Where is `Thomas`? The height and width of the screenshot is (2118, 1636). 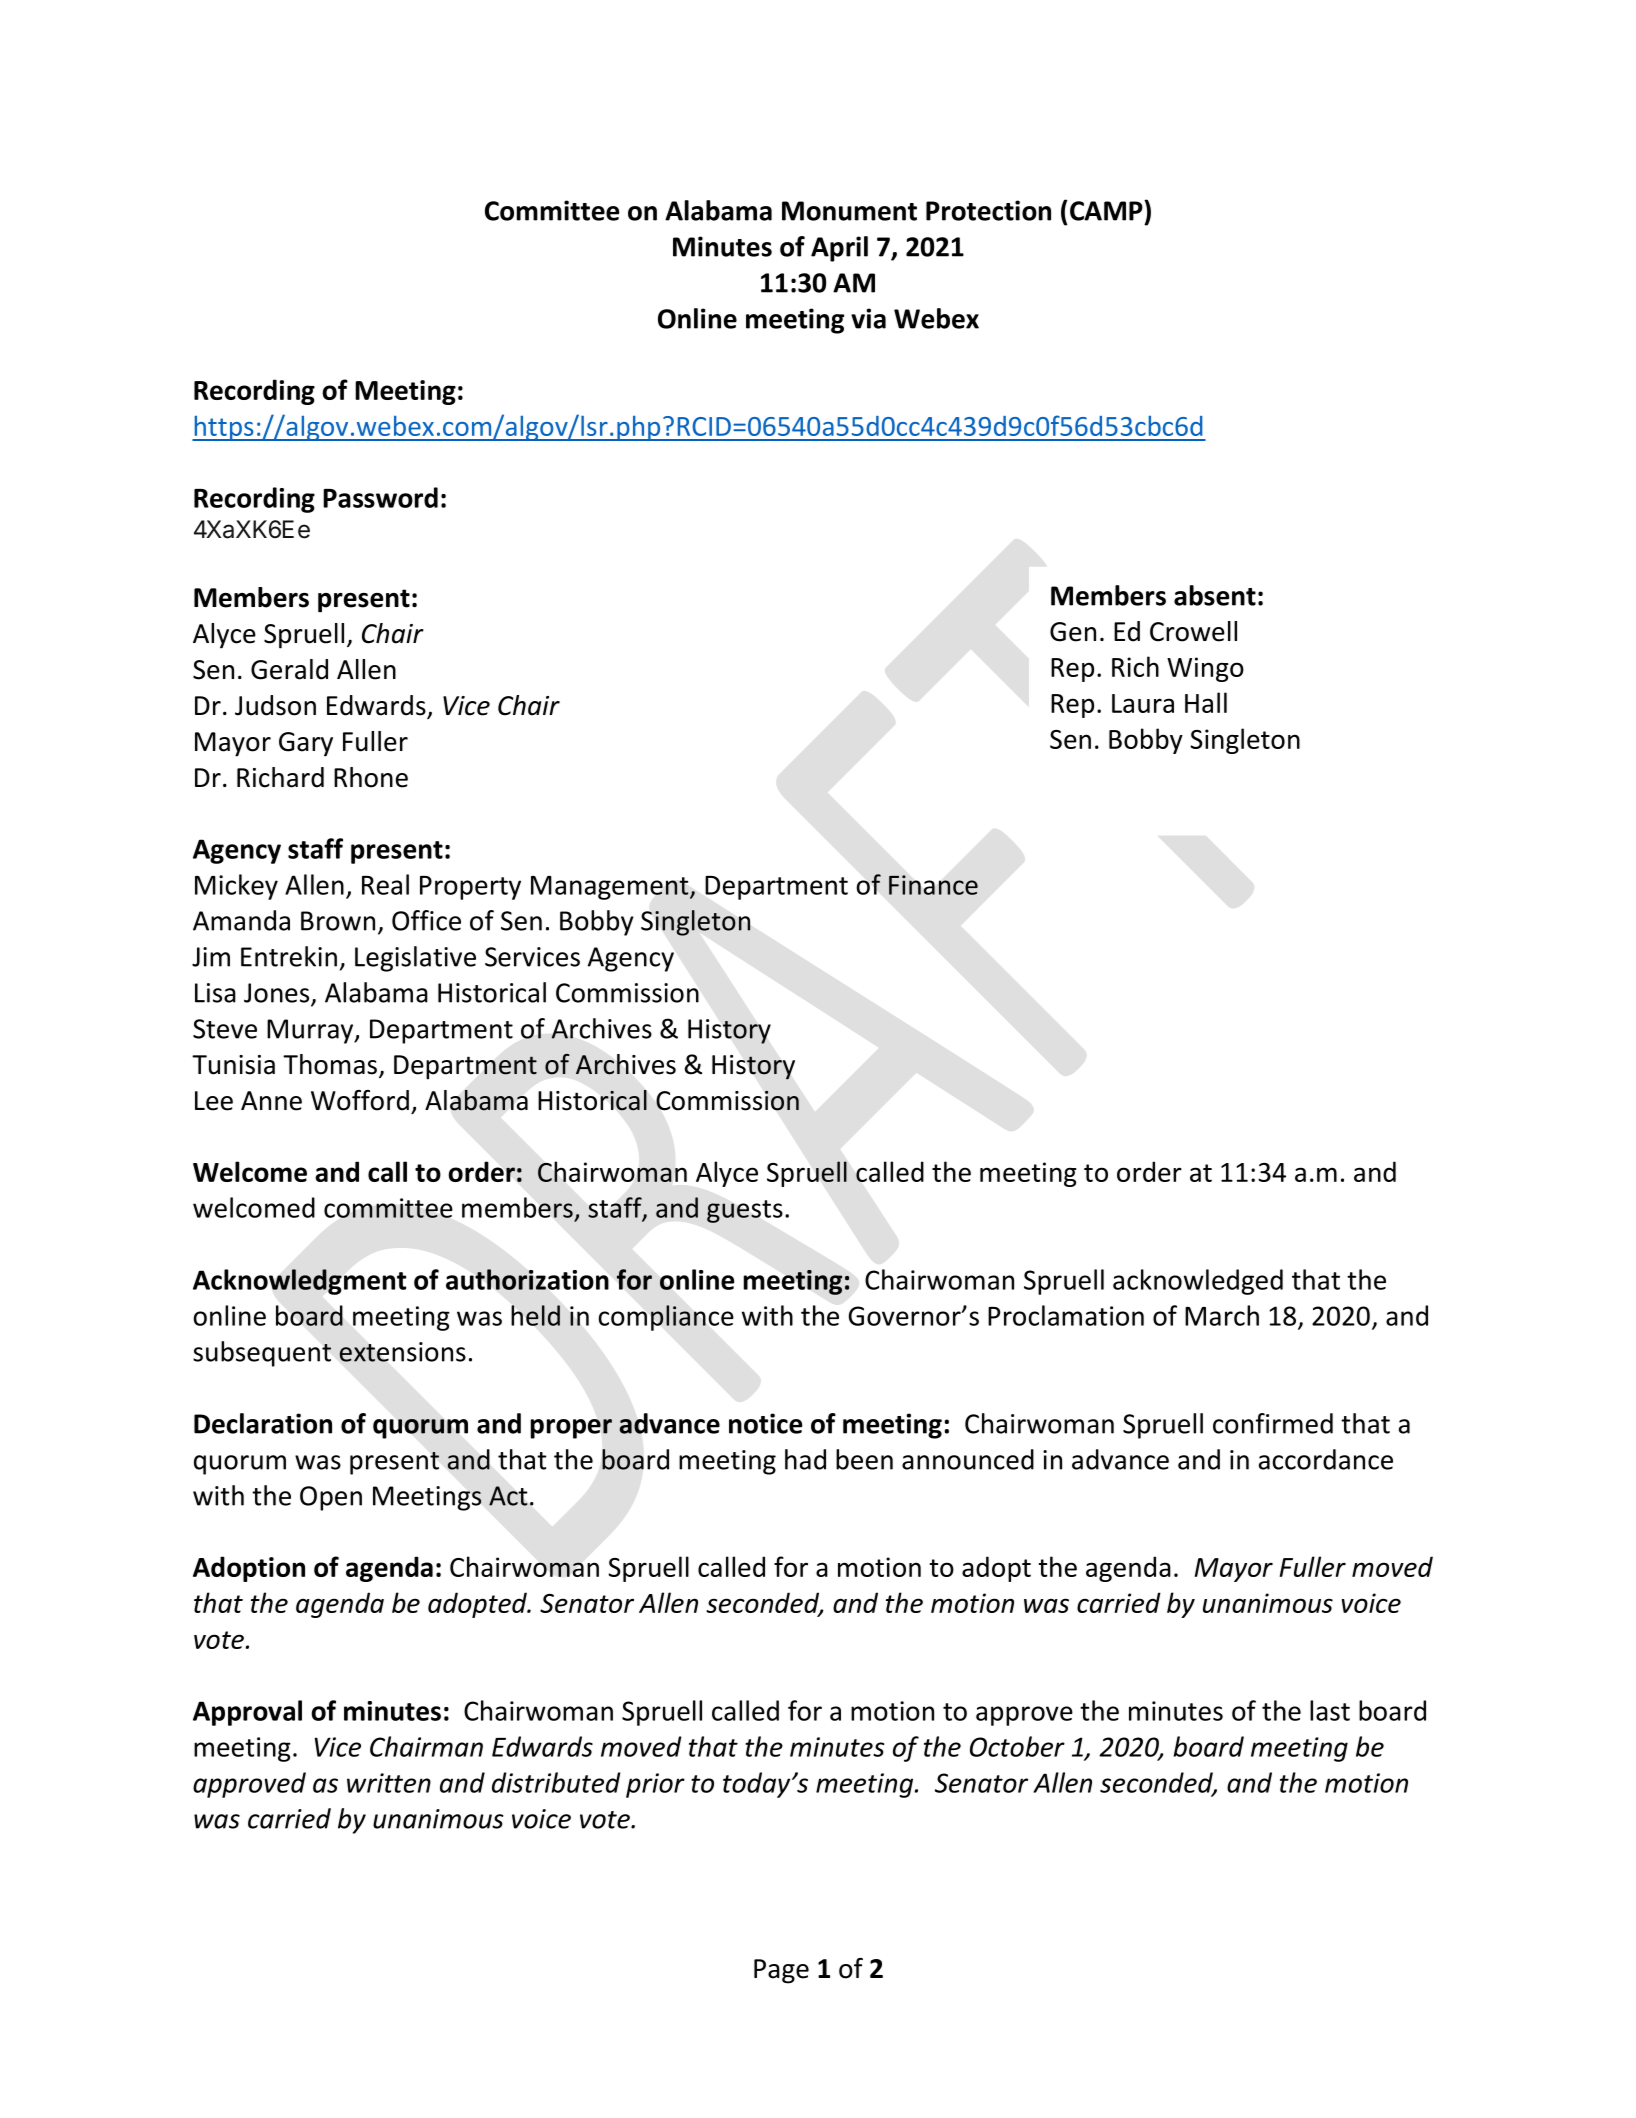
Thomas is located at coordinates (331, 1065).
